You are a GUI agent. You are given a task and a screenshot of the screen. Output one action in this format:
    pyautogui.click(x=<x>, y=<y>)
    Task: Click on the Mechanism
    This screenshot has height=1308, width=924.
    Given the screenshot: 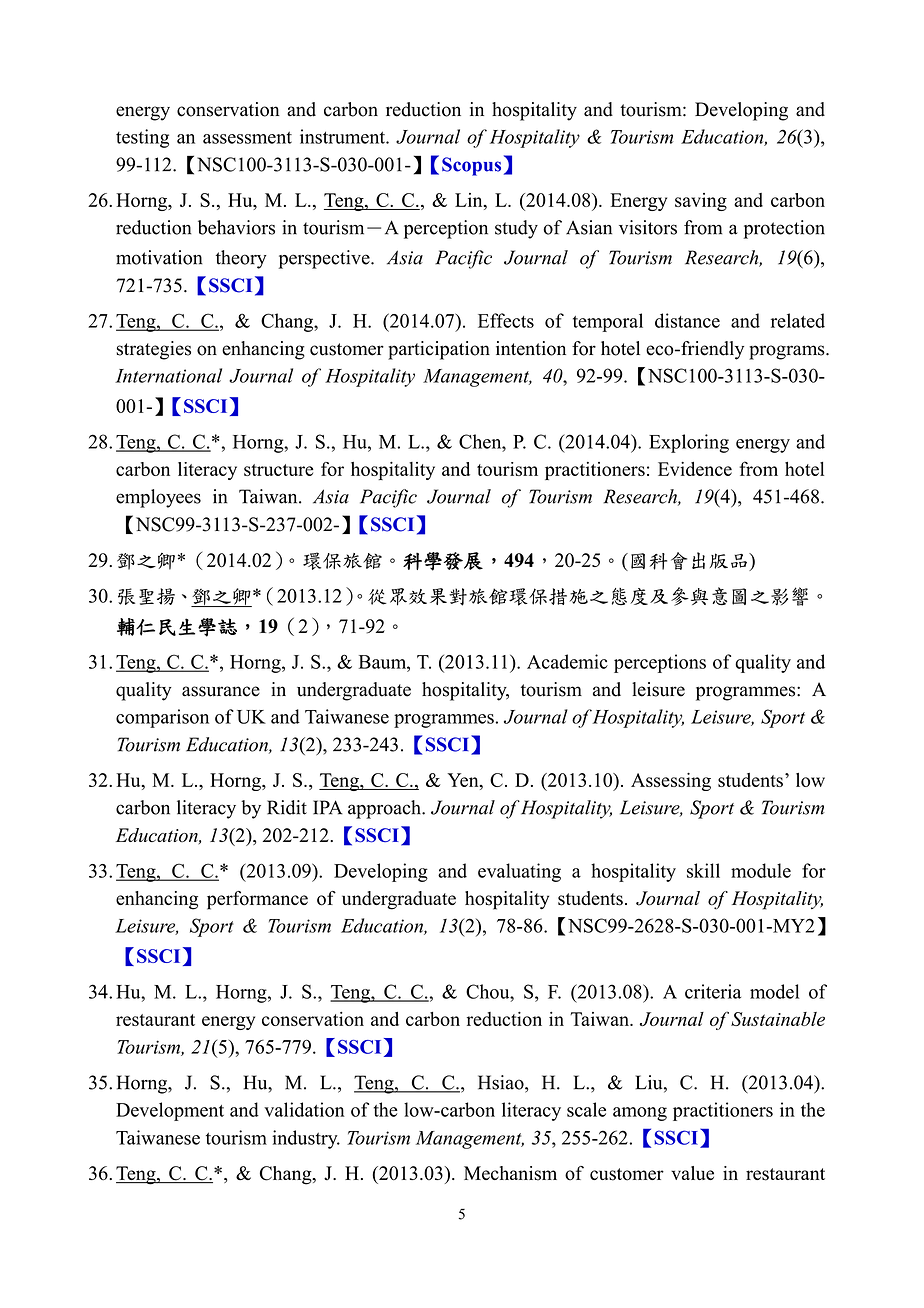 What is the action you would take?
    pyautogui.click(x=510, y=1173)
